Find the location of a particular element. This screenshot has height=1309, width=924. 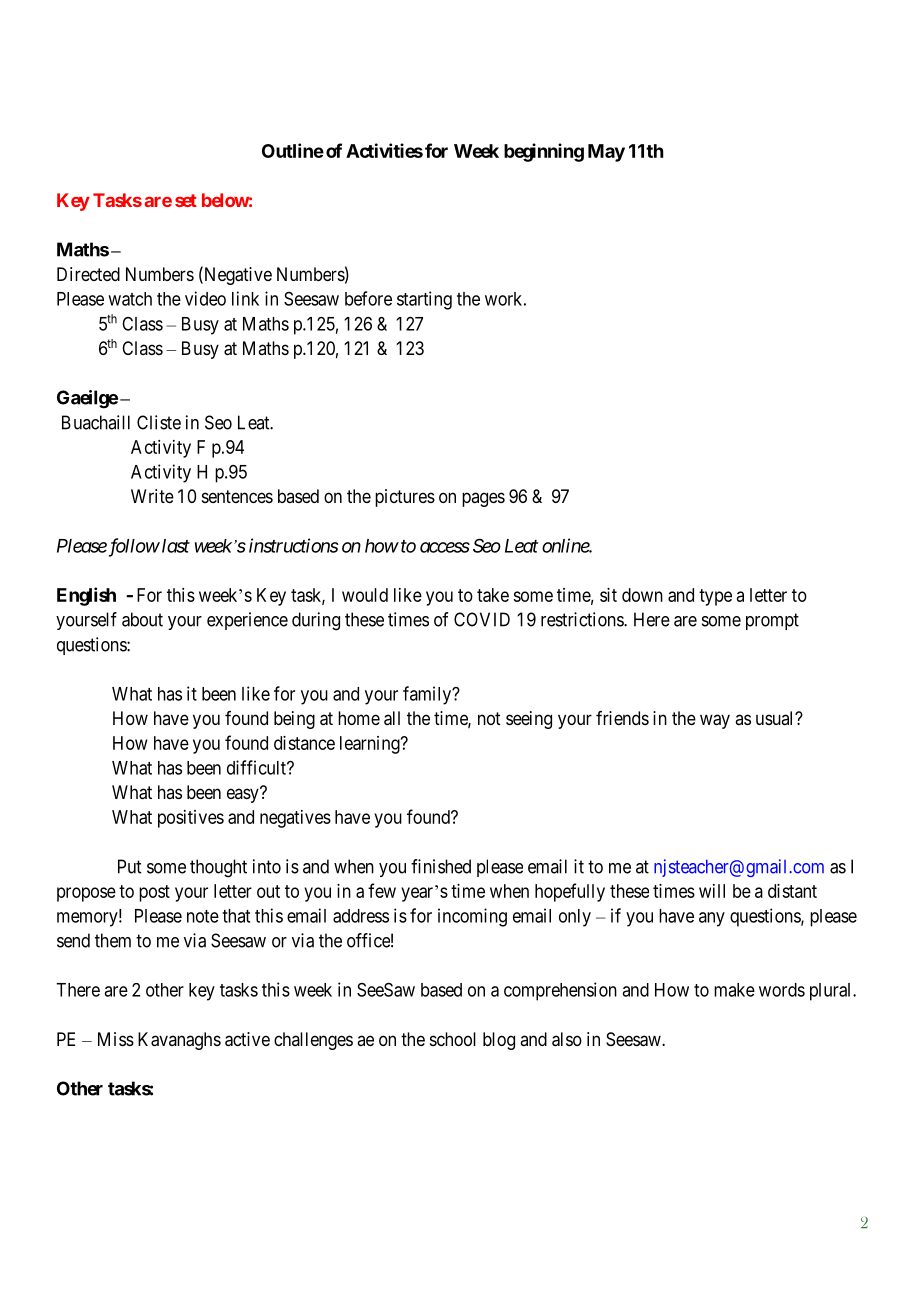

set is located at coordinates (186, 200).
